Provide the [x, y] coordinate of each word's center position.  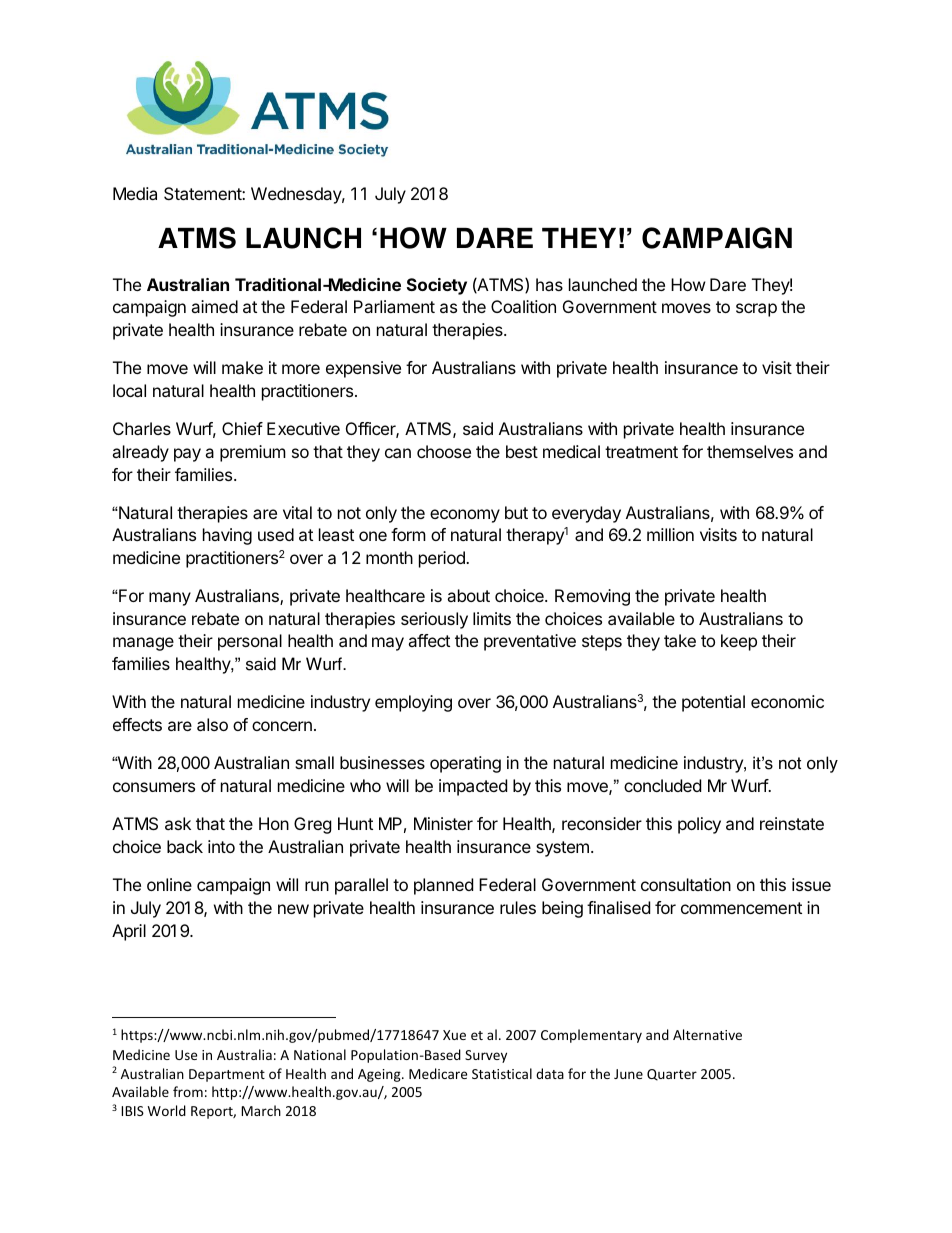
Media [135, 193]
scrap [756, 310]
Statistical [502, 1073]
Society [437, 286]
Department [227, 1075]
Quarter [672, 1075]
